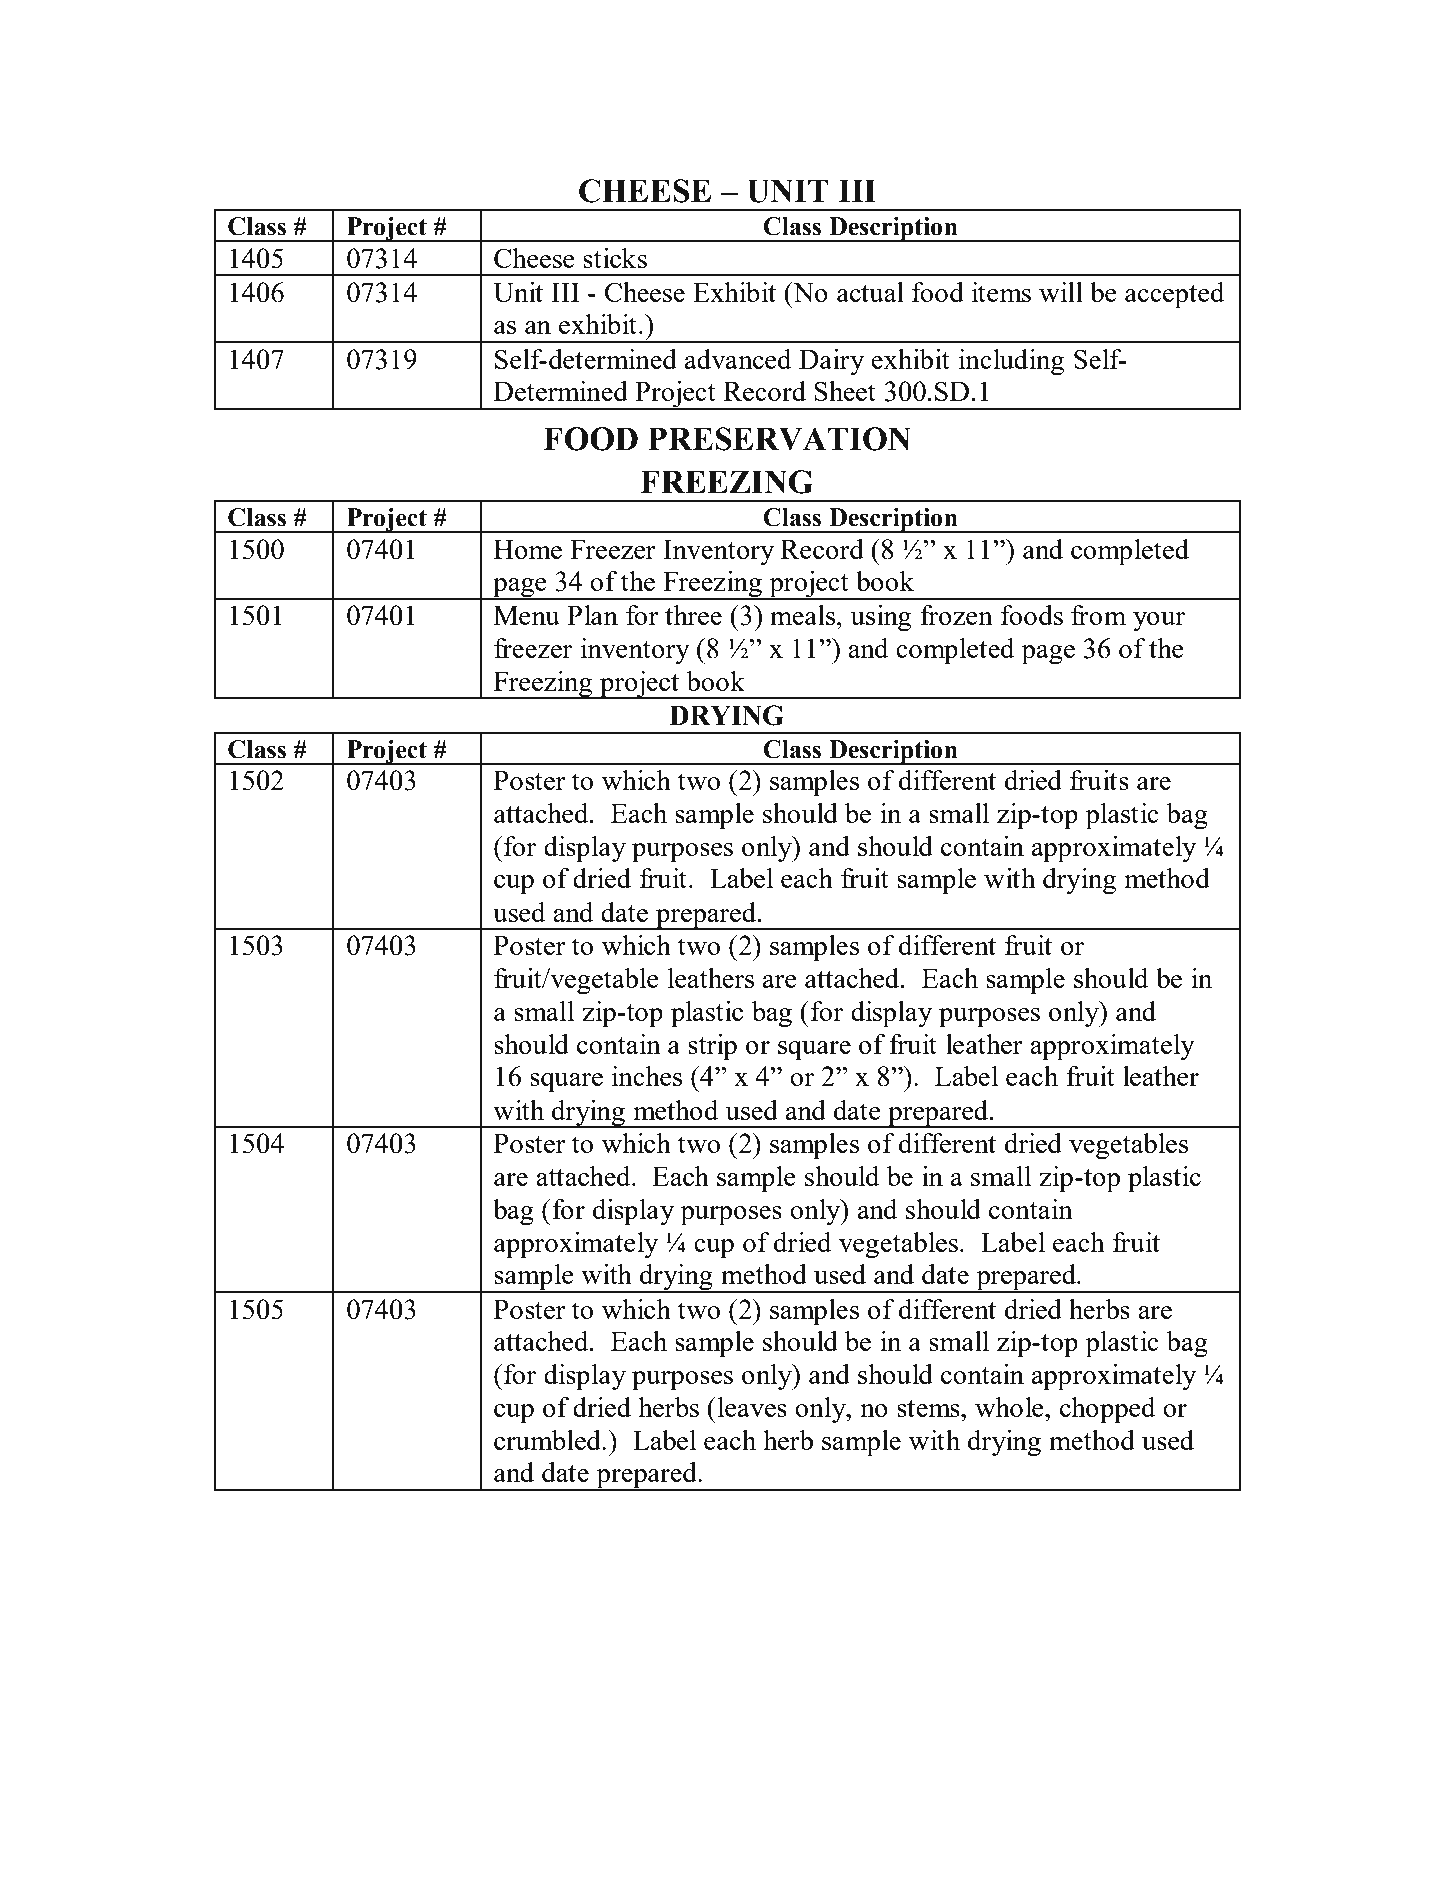 This page has width=1455, height=1883. What do you see at coordinates (592, 615) in the page?
I see `Plan` at bounding box center [592, 615].
